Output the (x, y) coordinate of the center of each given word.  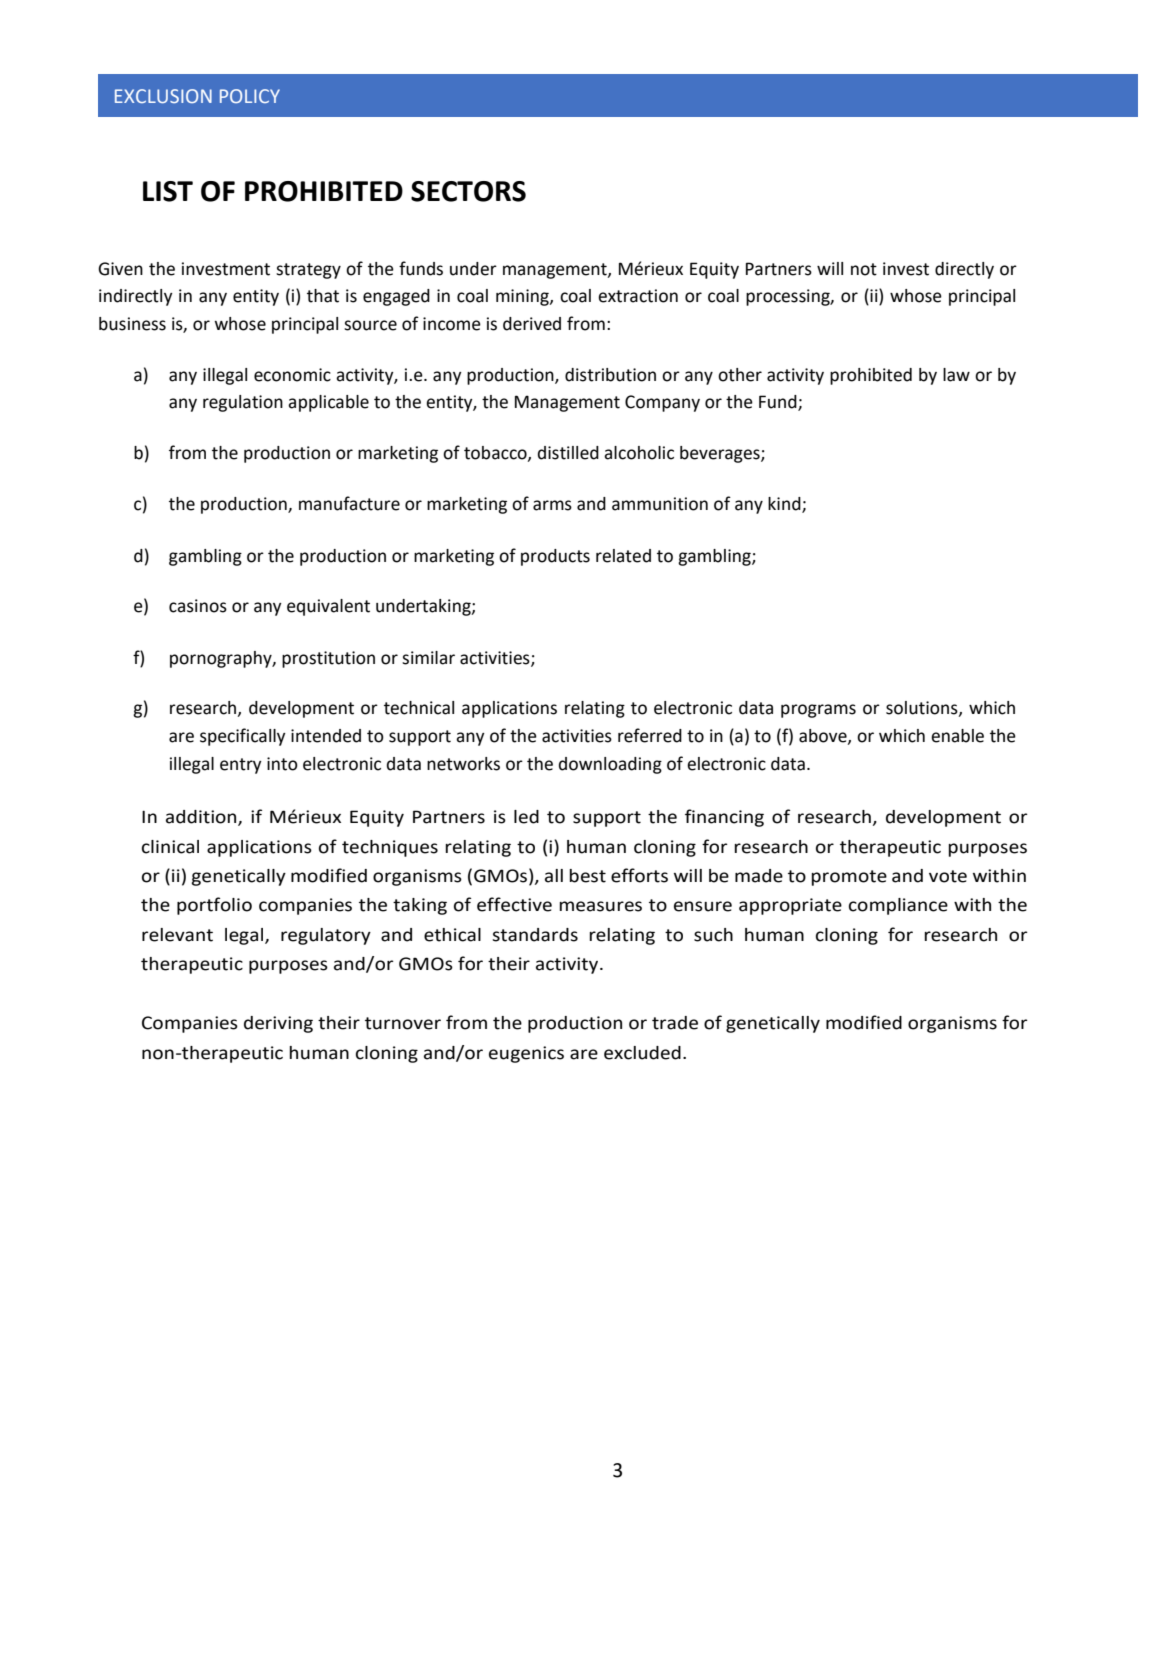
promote (849, 878)
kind (785, 505)
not (864, 269)
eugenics (526, 1054)
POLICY (250, 96)
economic (292, 375)
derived (532, 324)
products (555, 557)
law (956, 375)
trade (675, 1023)
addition (202, 818)
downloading (610, 765)
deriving (278, 1024)
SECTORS (468, 191)
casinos (198, 606)
